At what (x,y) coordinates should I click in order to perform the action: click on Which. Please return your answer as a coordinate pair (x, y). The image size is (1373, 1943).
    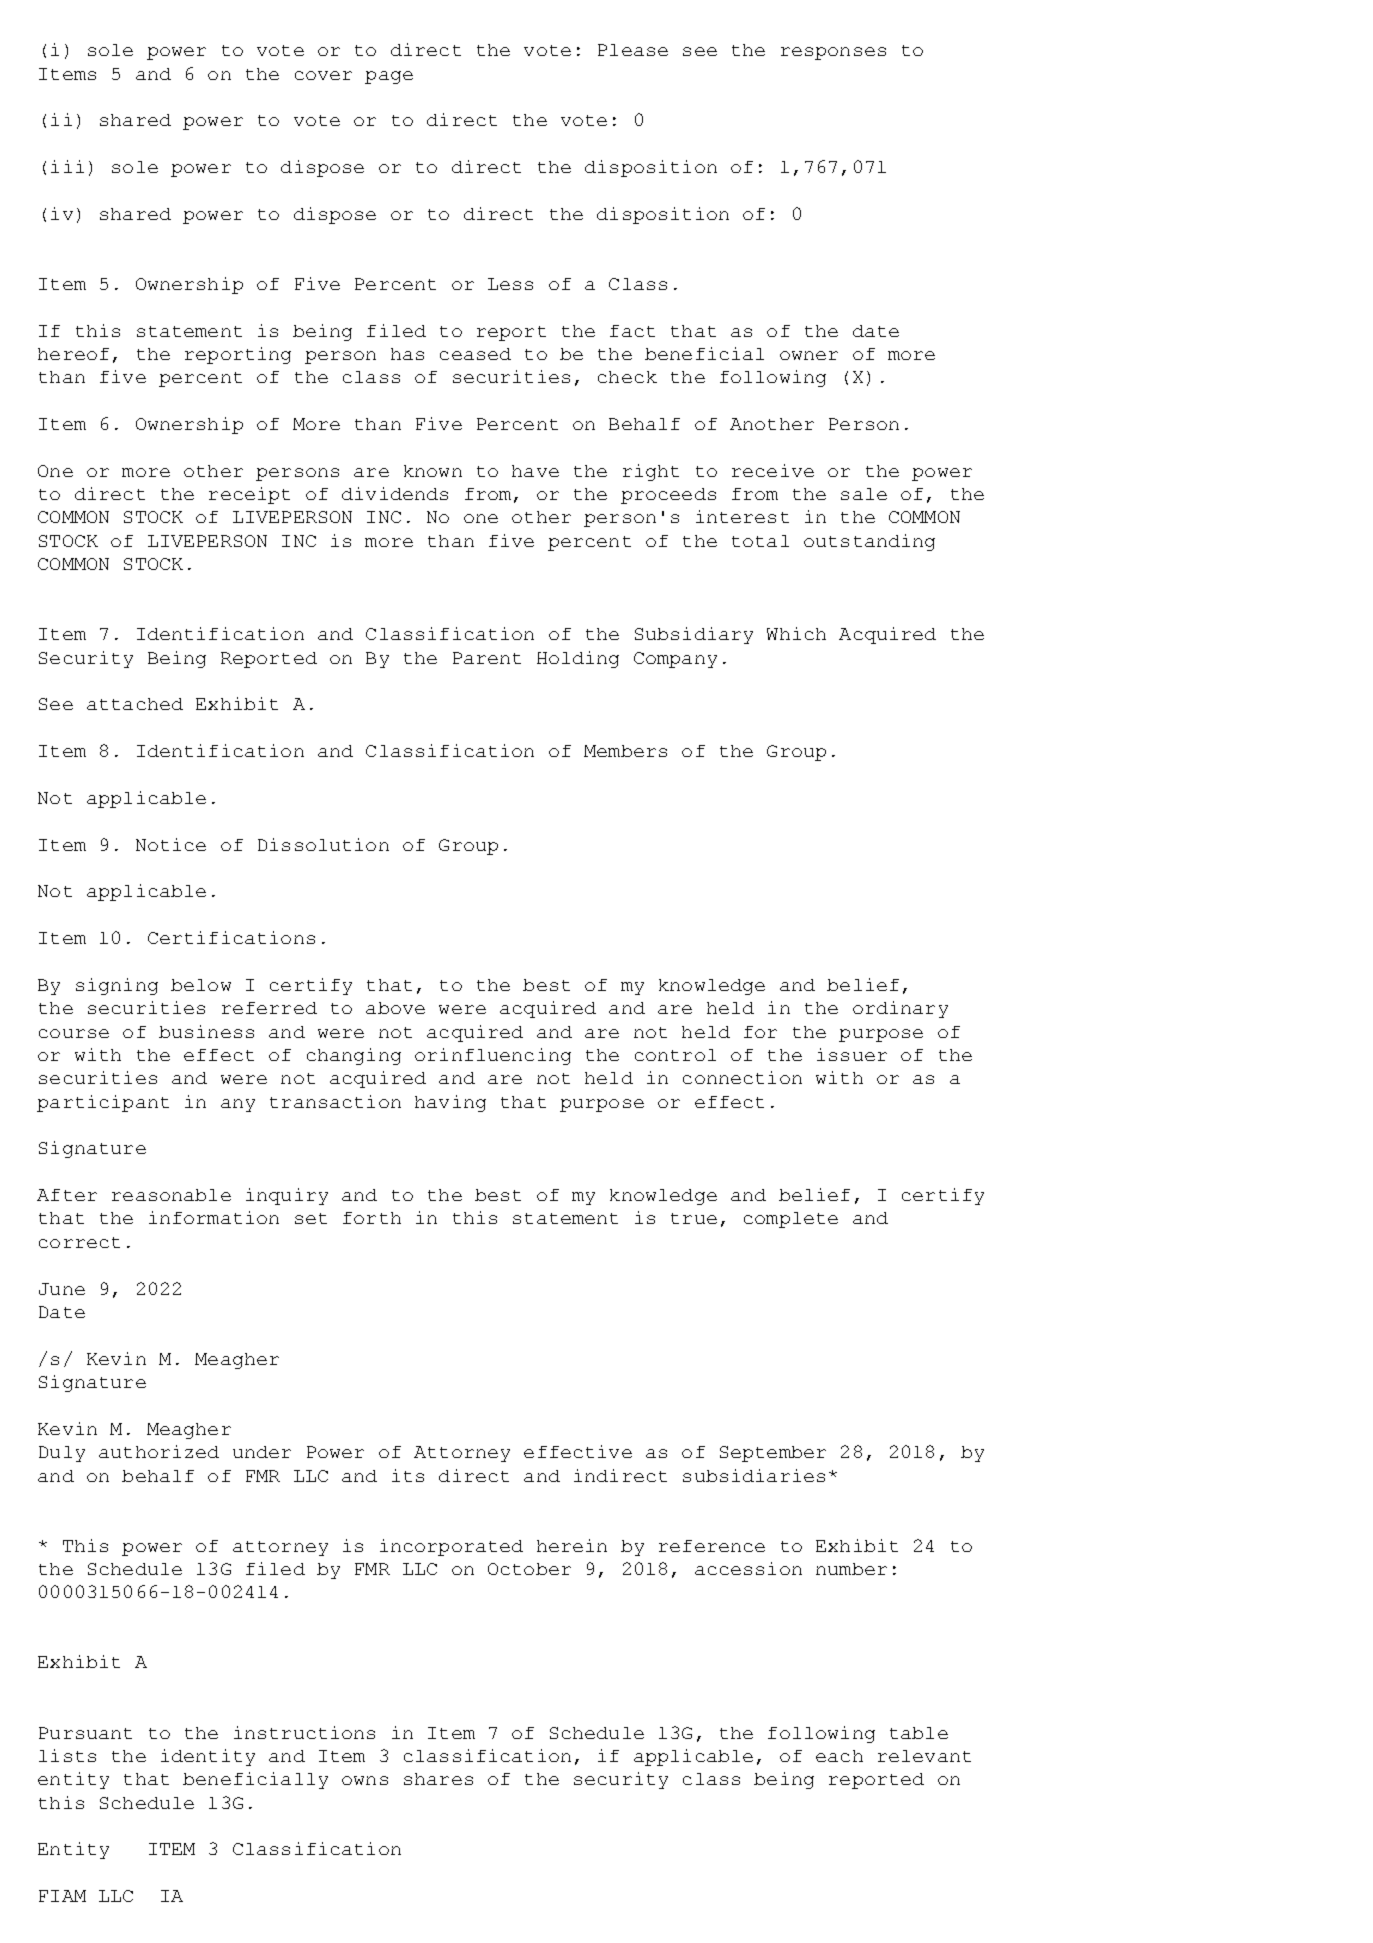
    Looking at the image, I should click on (796, 633).
